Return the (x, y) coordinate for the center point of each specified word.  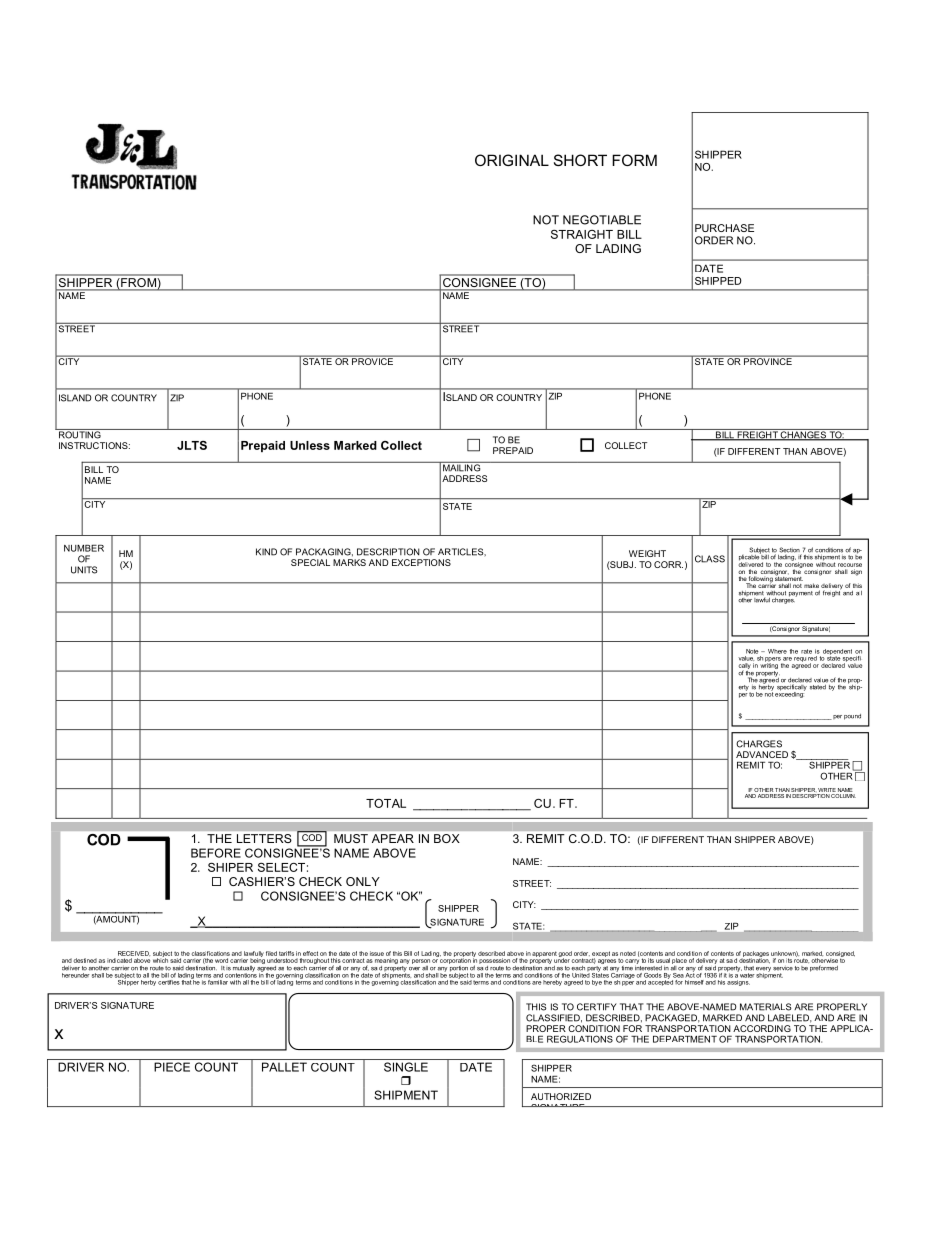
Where (777, 651)
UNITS (84, 570)
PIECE (172, 1067)
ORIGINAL (512, 160)
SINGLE (406, 1067)
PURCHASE (724, 228)
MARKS (349, 562)
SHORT (580, 160)
